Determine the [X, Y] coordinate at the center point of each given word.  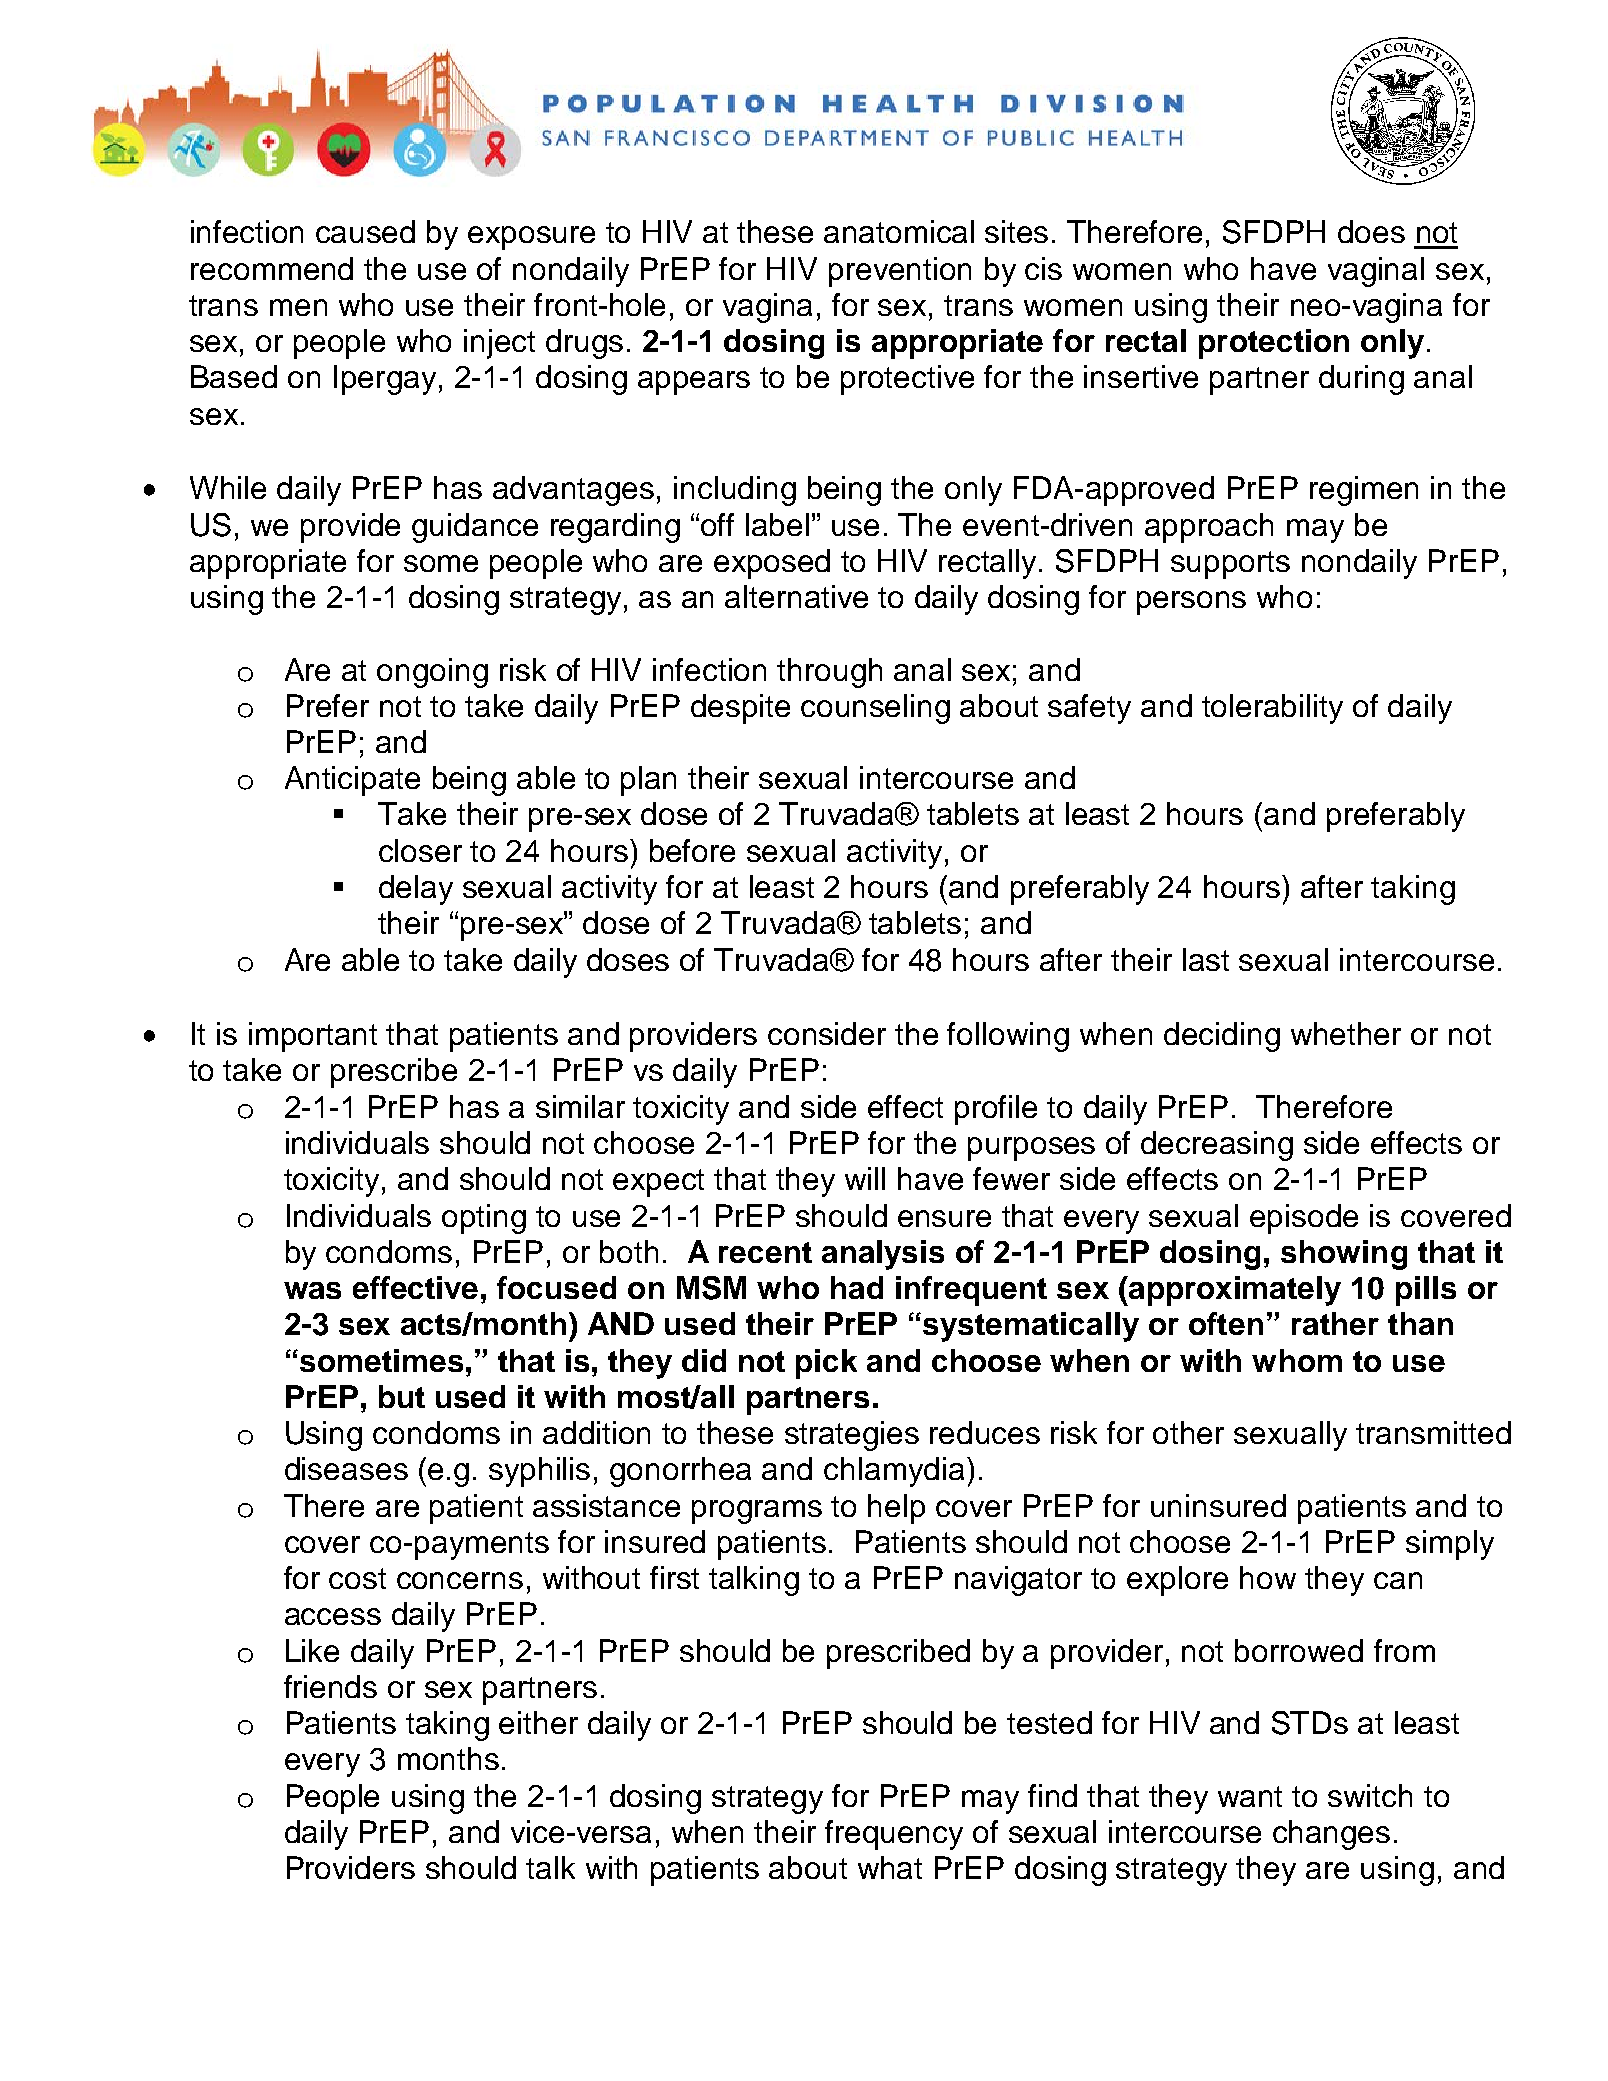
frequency [894, 1835]
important [313, 1037]
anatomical [899, 231]
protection [1274, 344]
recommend [272, 268]
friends [330, 1686]
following [1008, 1037]
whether [1346, 1033]
